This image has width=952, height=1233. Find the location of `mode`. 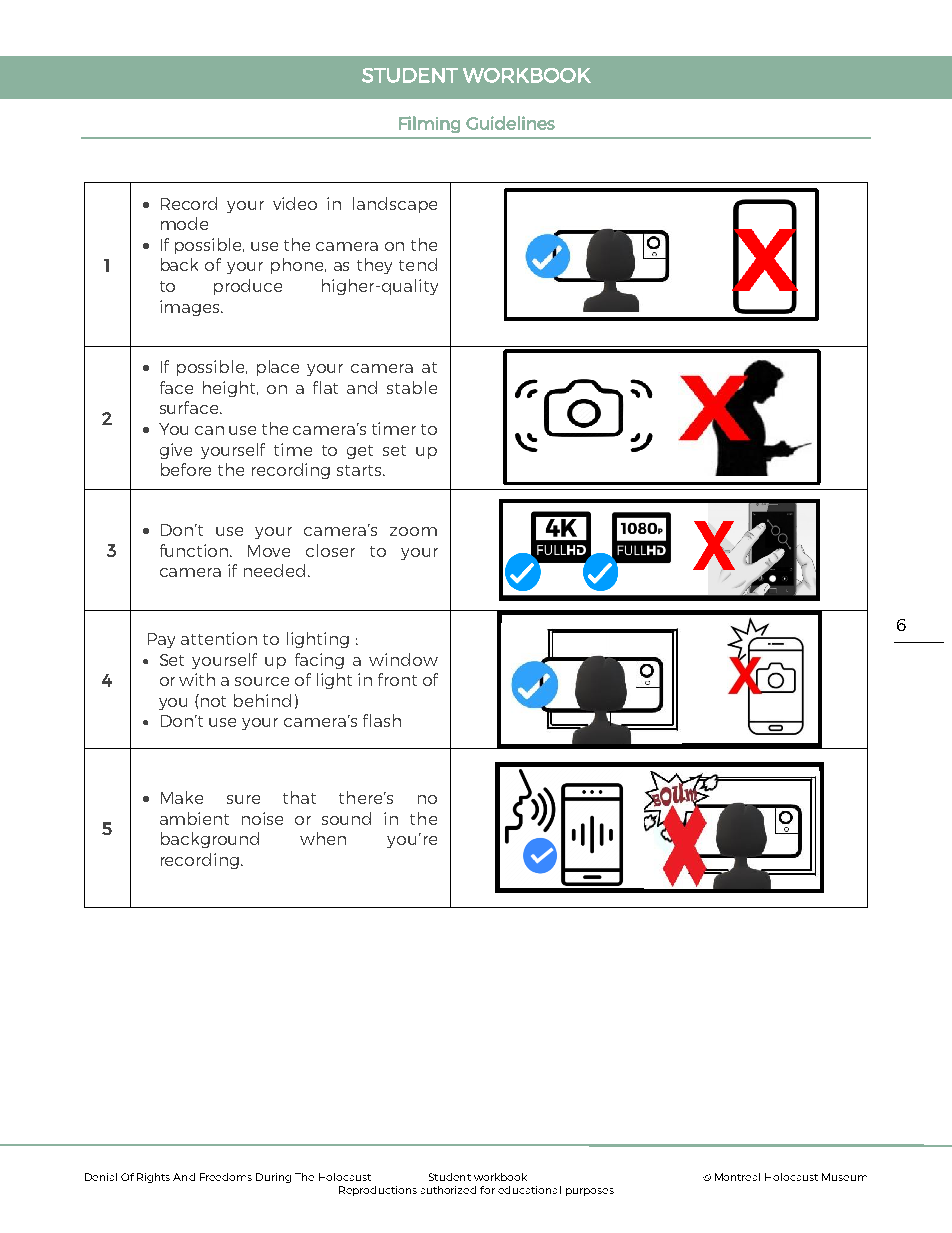

mode is located at coordinates (184, 223).
